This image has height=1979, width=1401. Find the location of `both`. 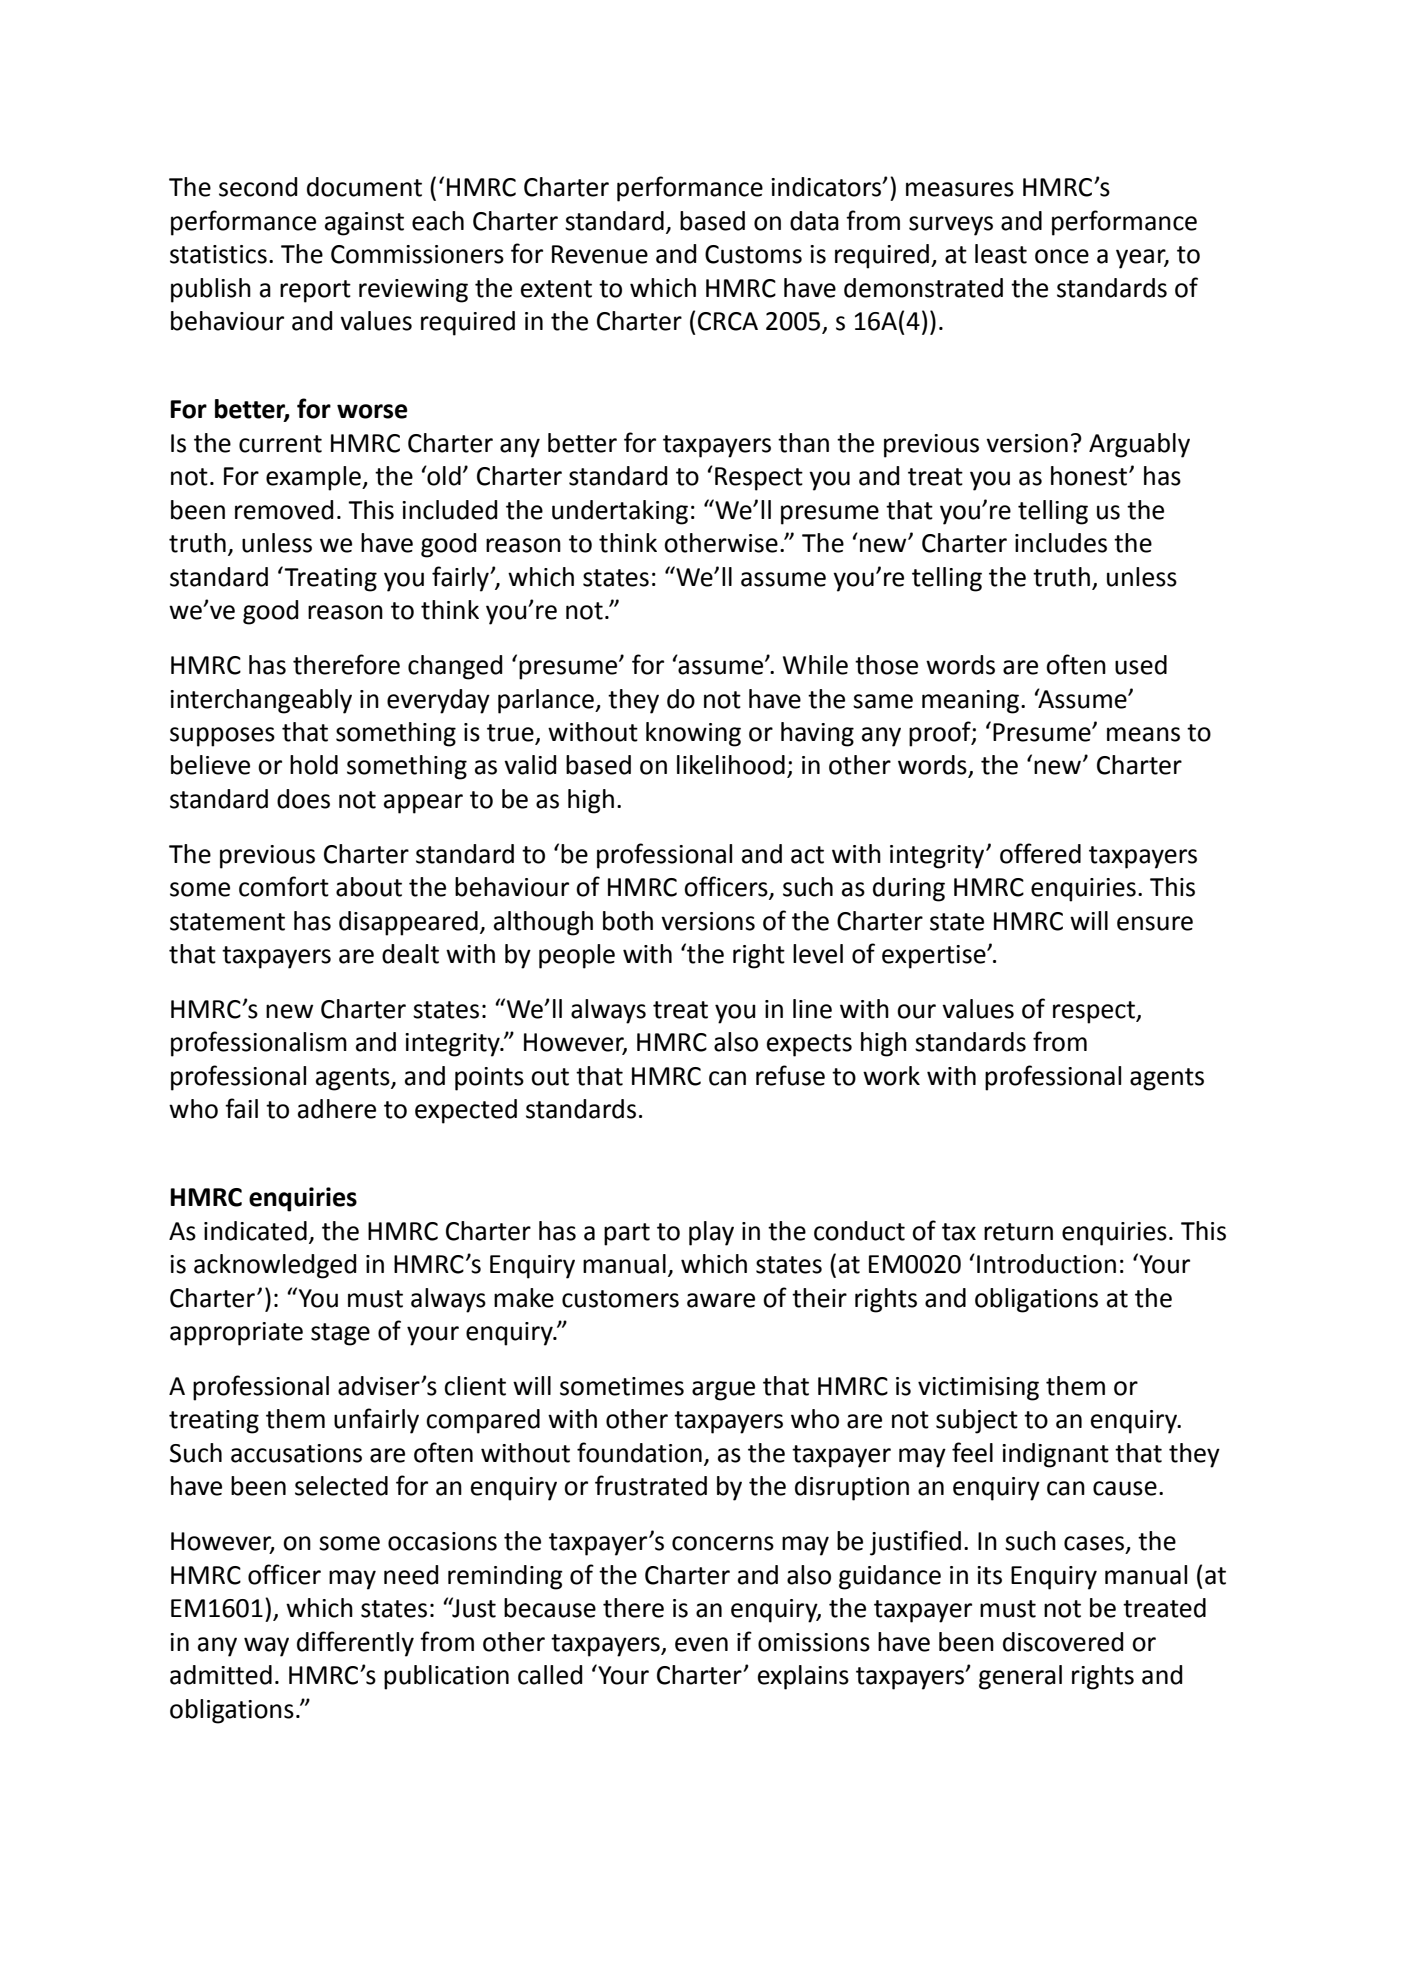

both is located at coordinates (628, 921).
